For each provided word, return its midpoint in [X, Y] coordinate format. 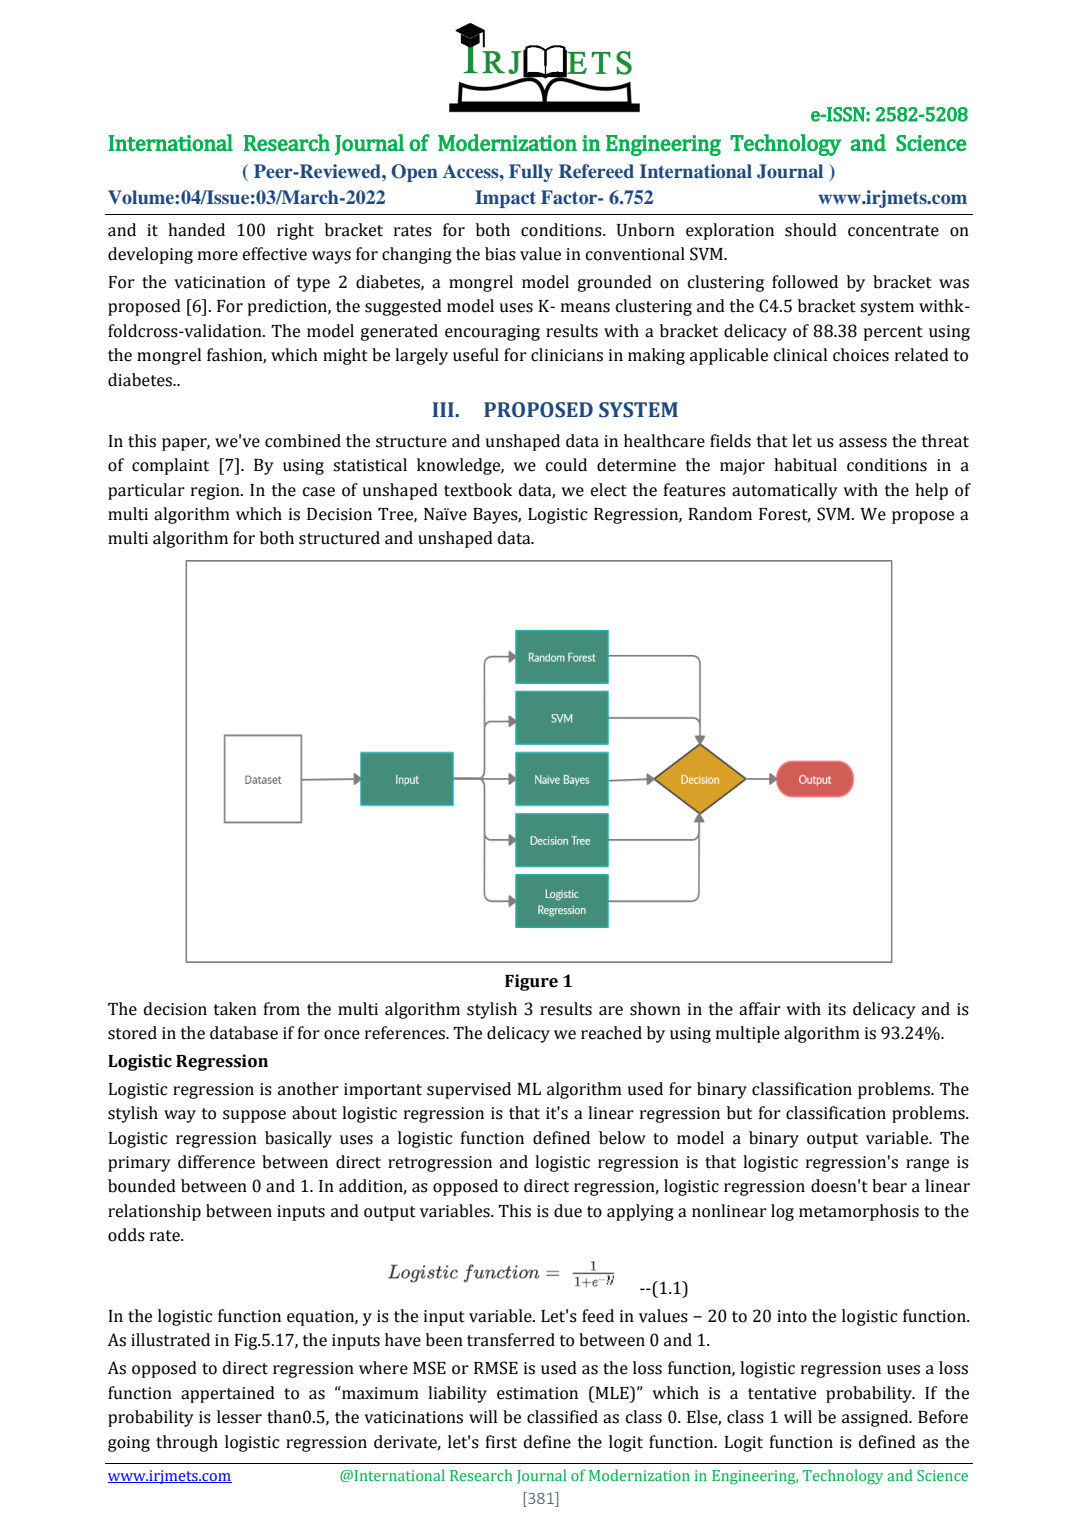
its [837, 1009]
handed [196, 230]
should [811, 230]
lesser [239, 1417]
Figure [531, 982]
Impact [505, 199]
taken [235, 1009]
